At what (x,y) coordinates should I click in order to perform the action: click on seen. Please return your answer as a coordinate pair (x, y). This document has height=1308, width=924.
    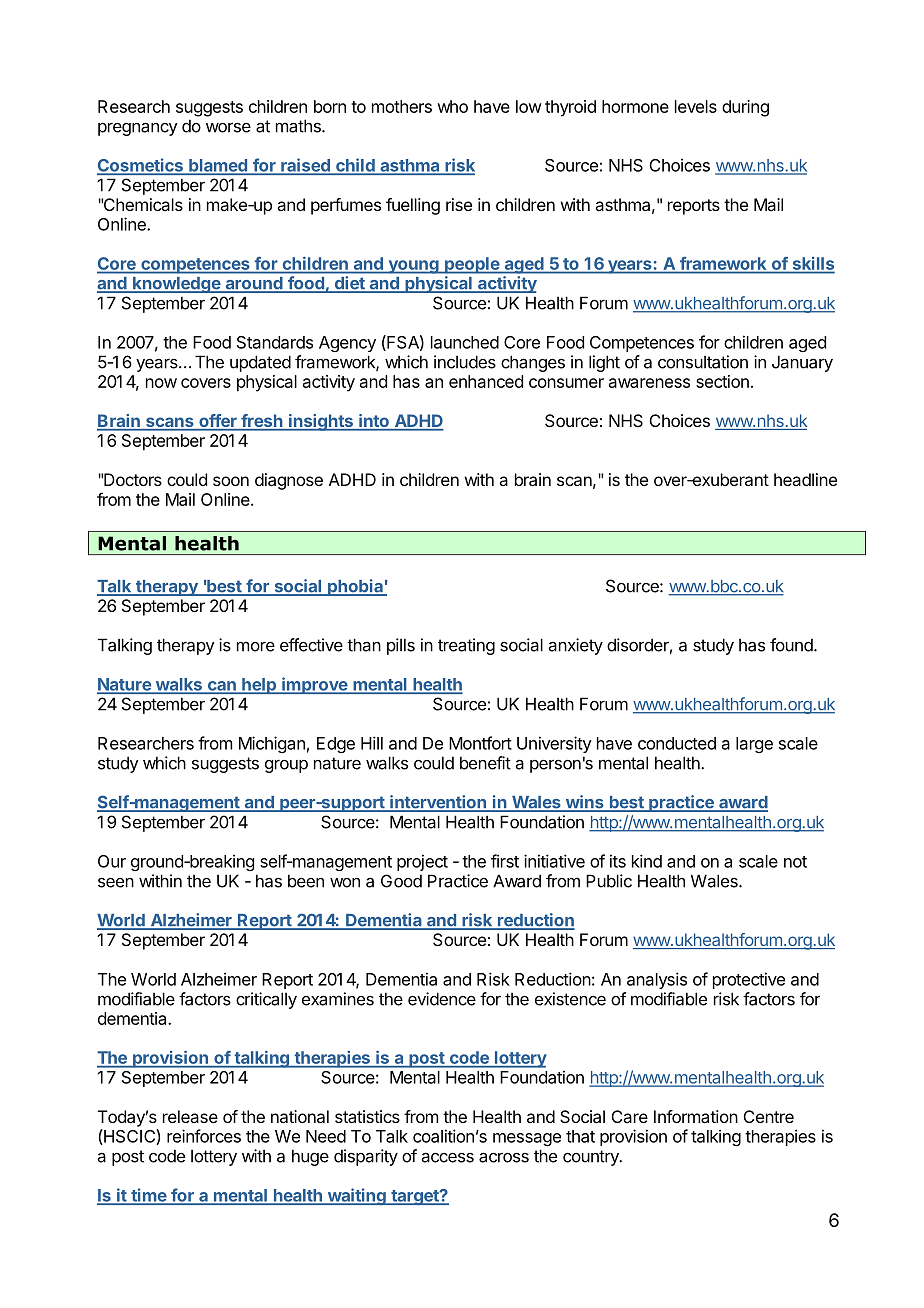
    Looking at the image, I should click on (116, 882).
